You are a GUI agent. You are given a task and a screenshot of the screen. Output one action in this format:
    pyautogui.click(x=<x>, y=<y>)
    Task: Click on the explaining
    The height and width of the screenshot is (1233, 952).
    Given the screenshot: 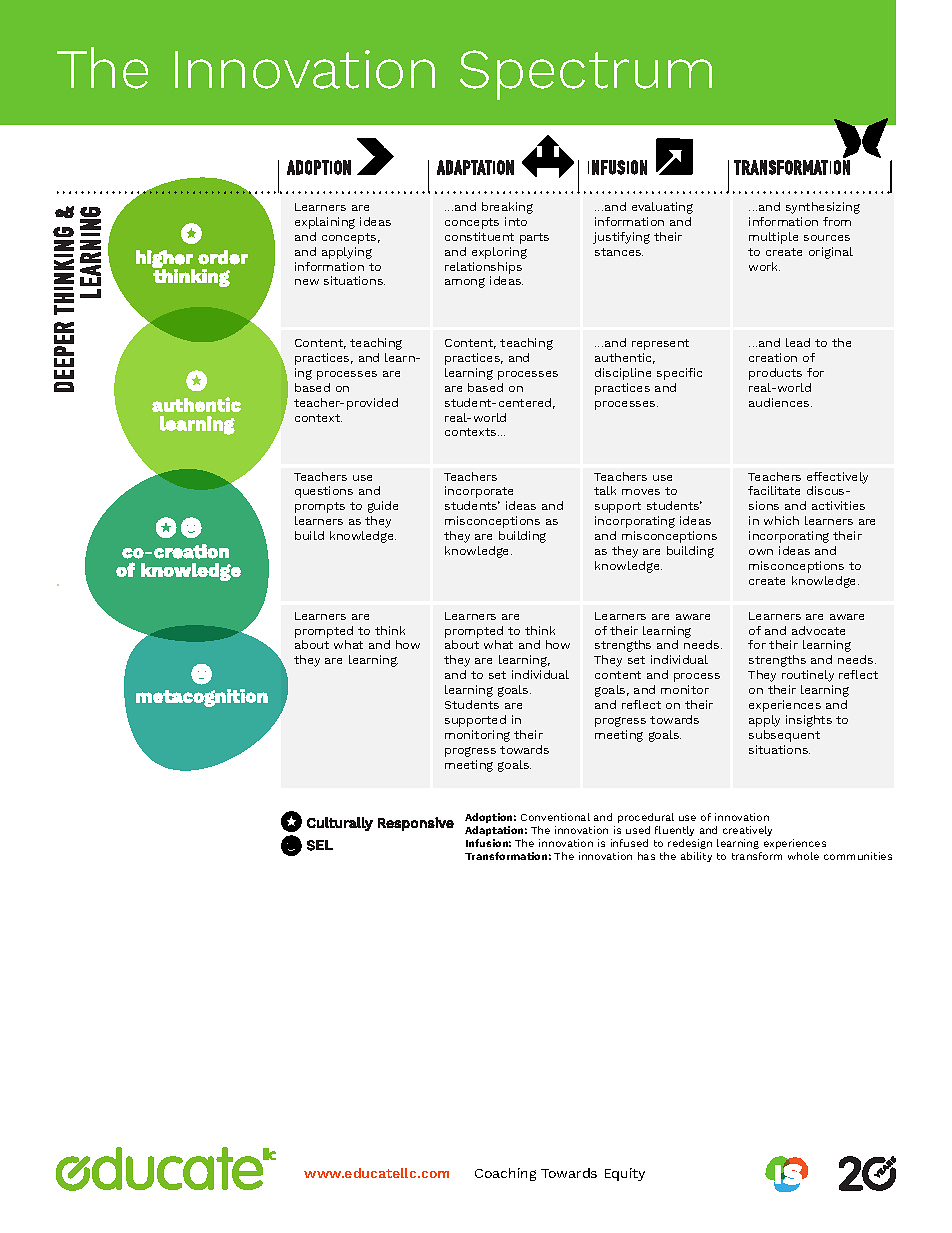 What is the action you would take?
    pyautogui.click(x=325, y=223)
